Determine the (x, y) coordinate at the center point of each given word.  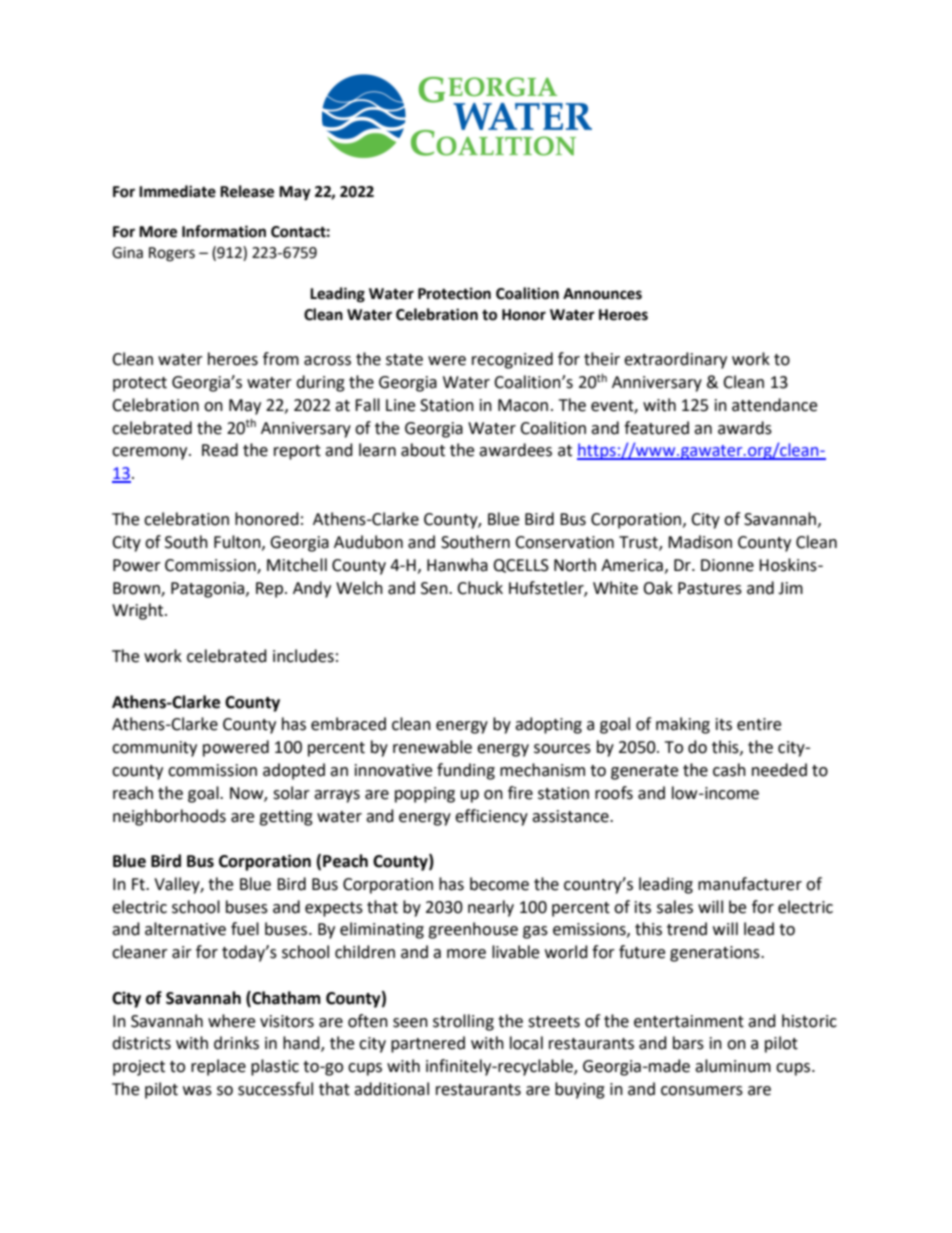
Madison (700, 542)
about (423, 450)
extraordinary (675, 360)
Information (224, 231)
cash (729, 770)
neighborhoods (169, 817)
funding (466, 771)
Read (220, 450)
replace (218, 1067)
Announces (602, 294)
